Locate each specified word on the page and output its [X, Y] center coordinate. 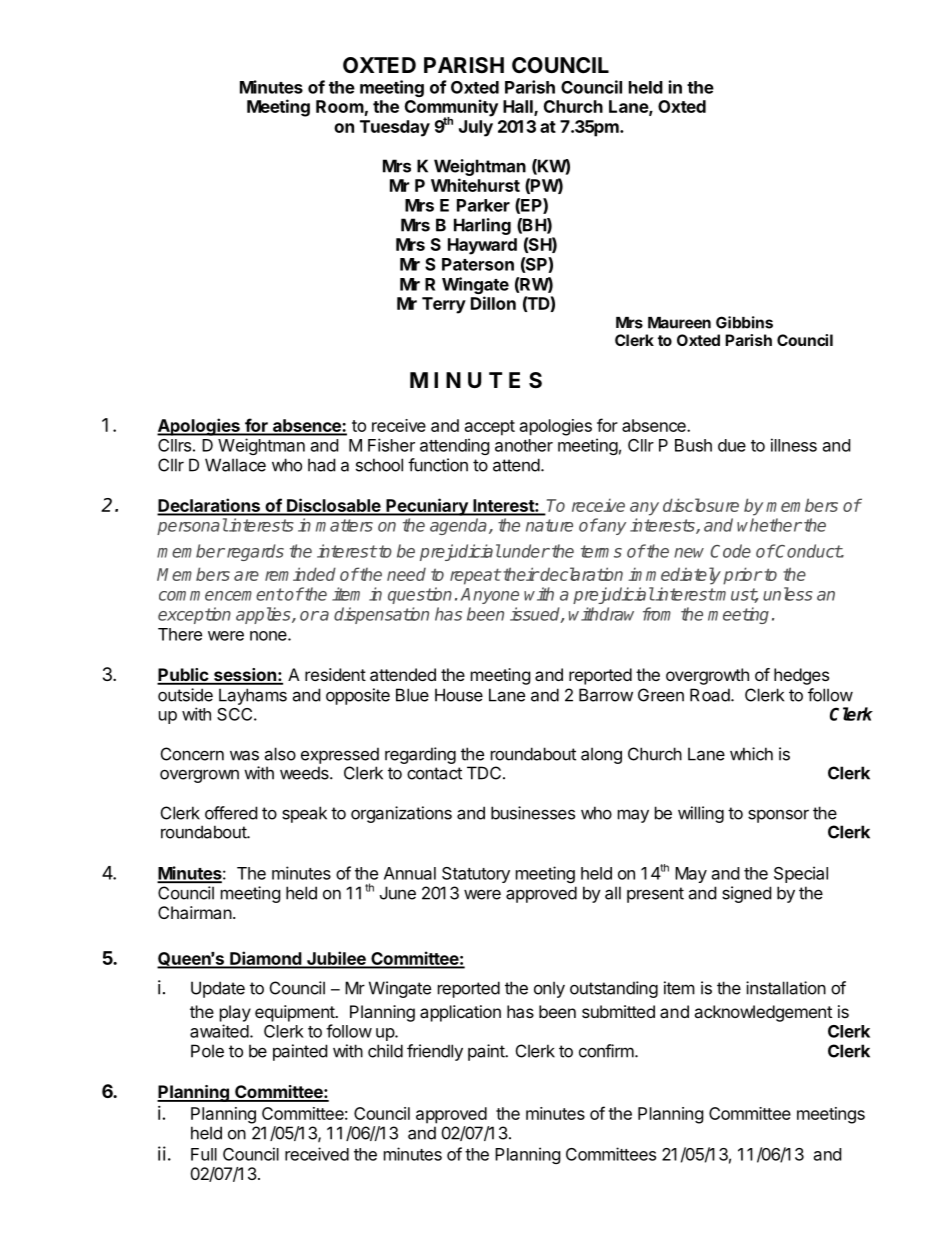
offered [231, 813]
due [732, 445]
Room [340, 106]
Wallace [235, 465]
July [476, 128]
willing [701, 814]
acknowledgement [763, 1013]
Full [204, 1154]
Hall [519, 108]
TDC [484, 773]
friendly [435, 1052]
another [524, 445]
